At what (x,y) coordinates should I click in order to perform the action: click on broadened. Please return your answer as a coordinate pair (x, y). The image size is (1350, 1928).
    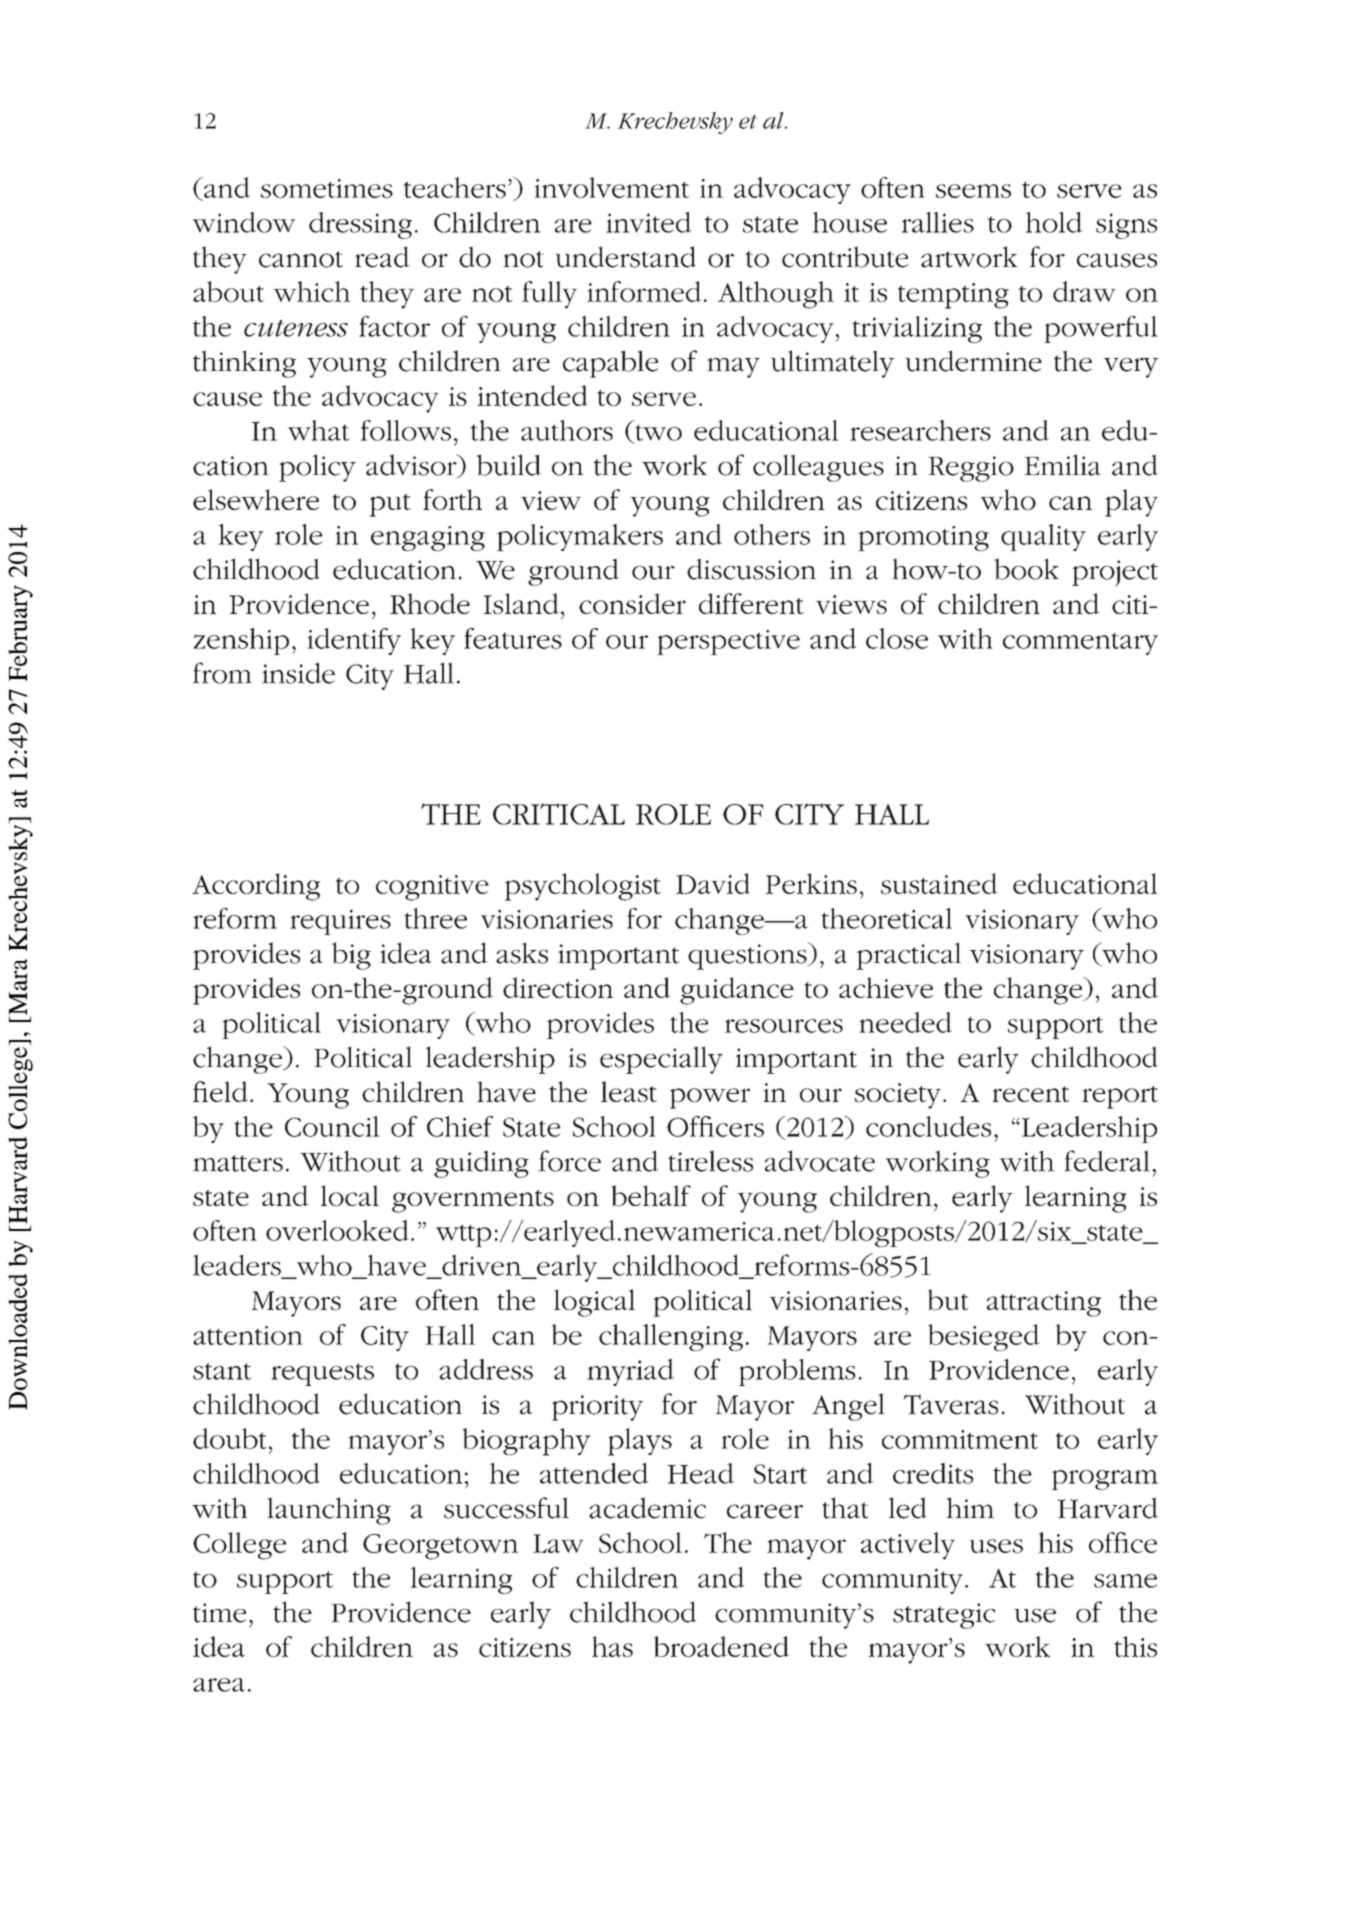
    Looking at the image, I should click on (721, 1647).
